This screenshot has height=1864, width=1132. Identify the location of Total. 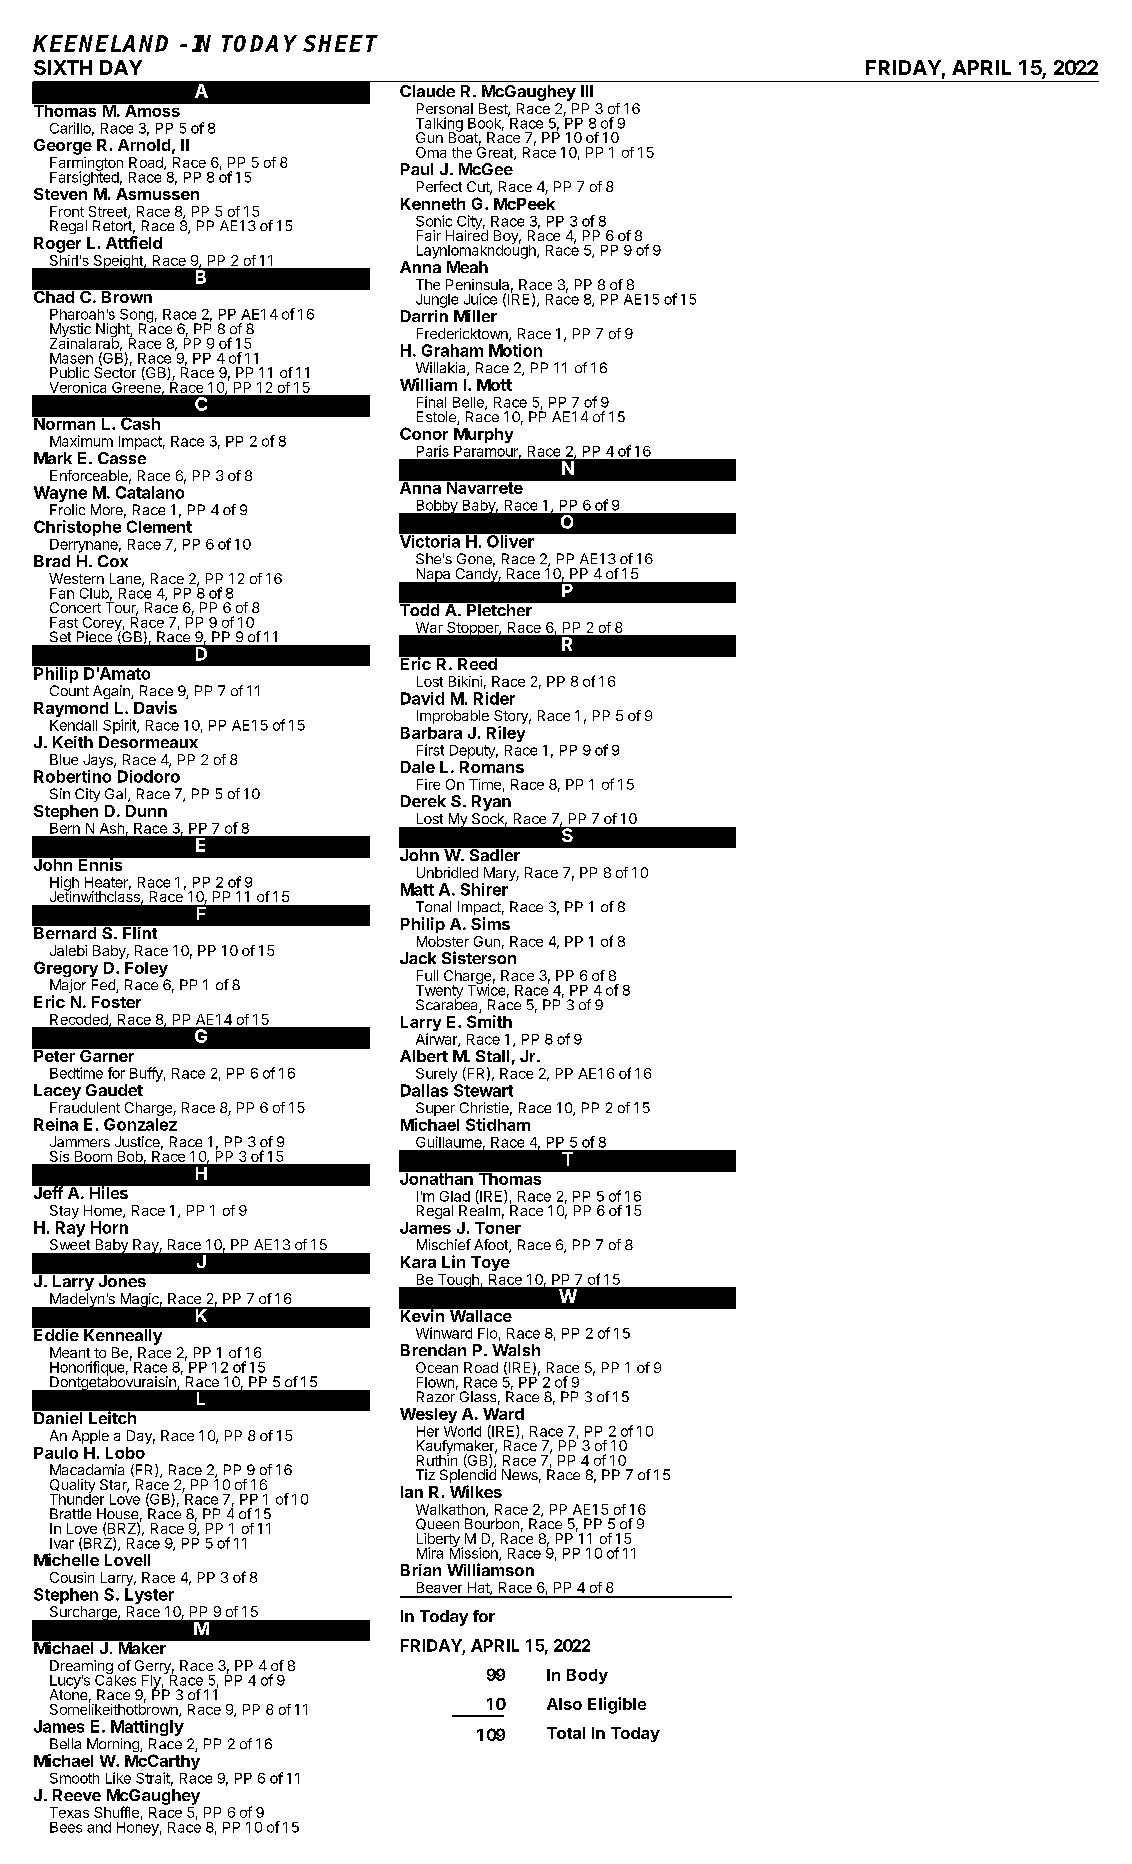
(566, 1733).
